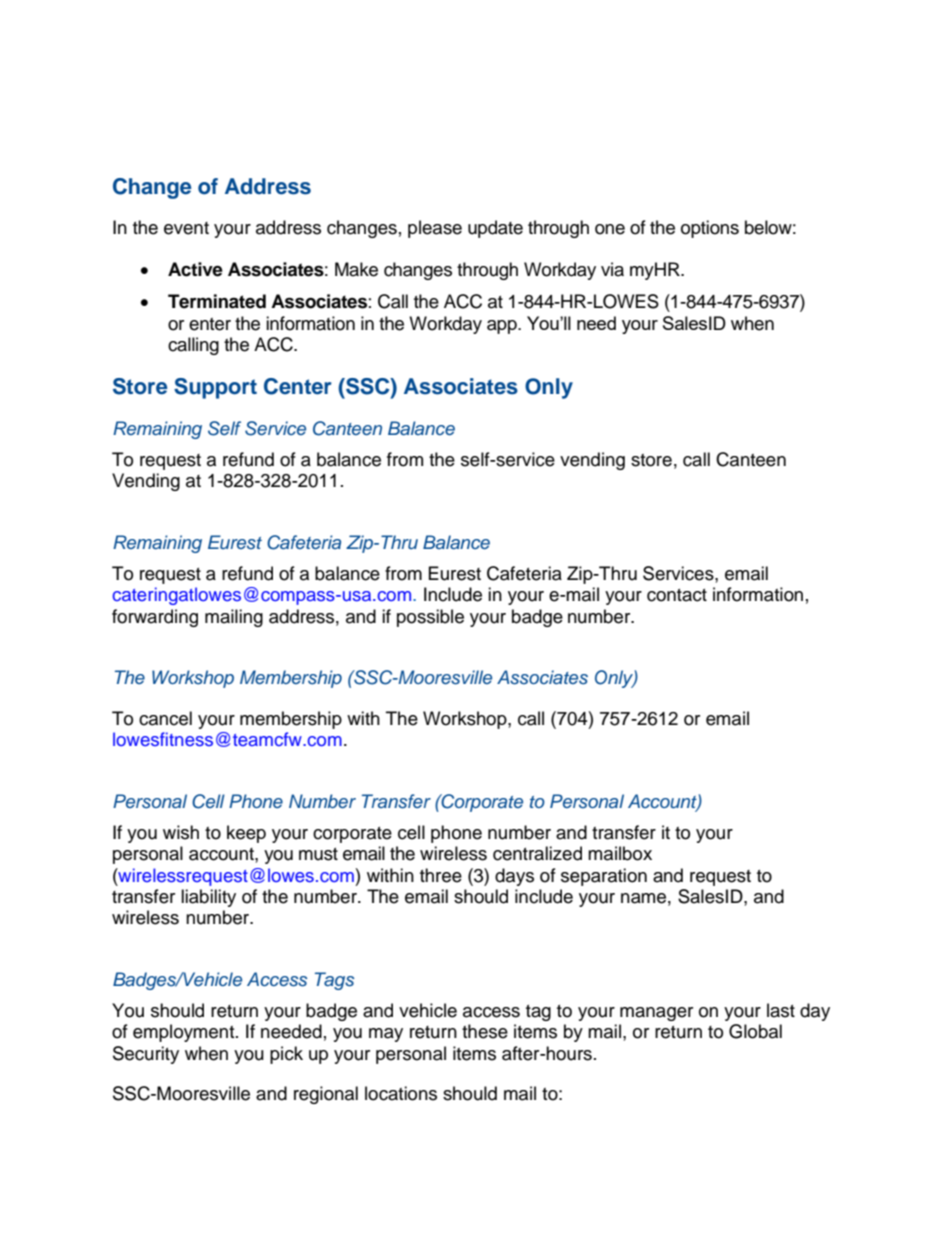 This page has width=952, height=1233. Describe the element at coordinates (430, 618) in the page. I see `possible` at that location.
